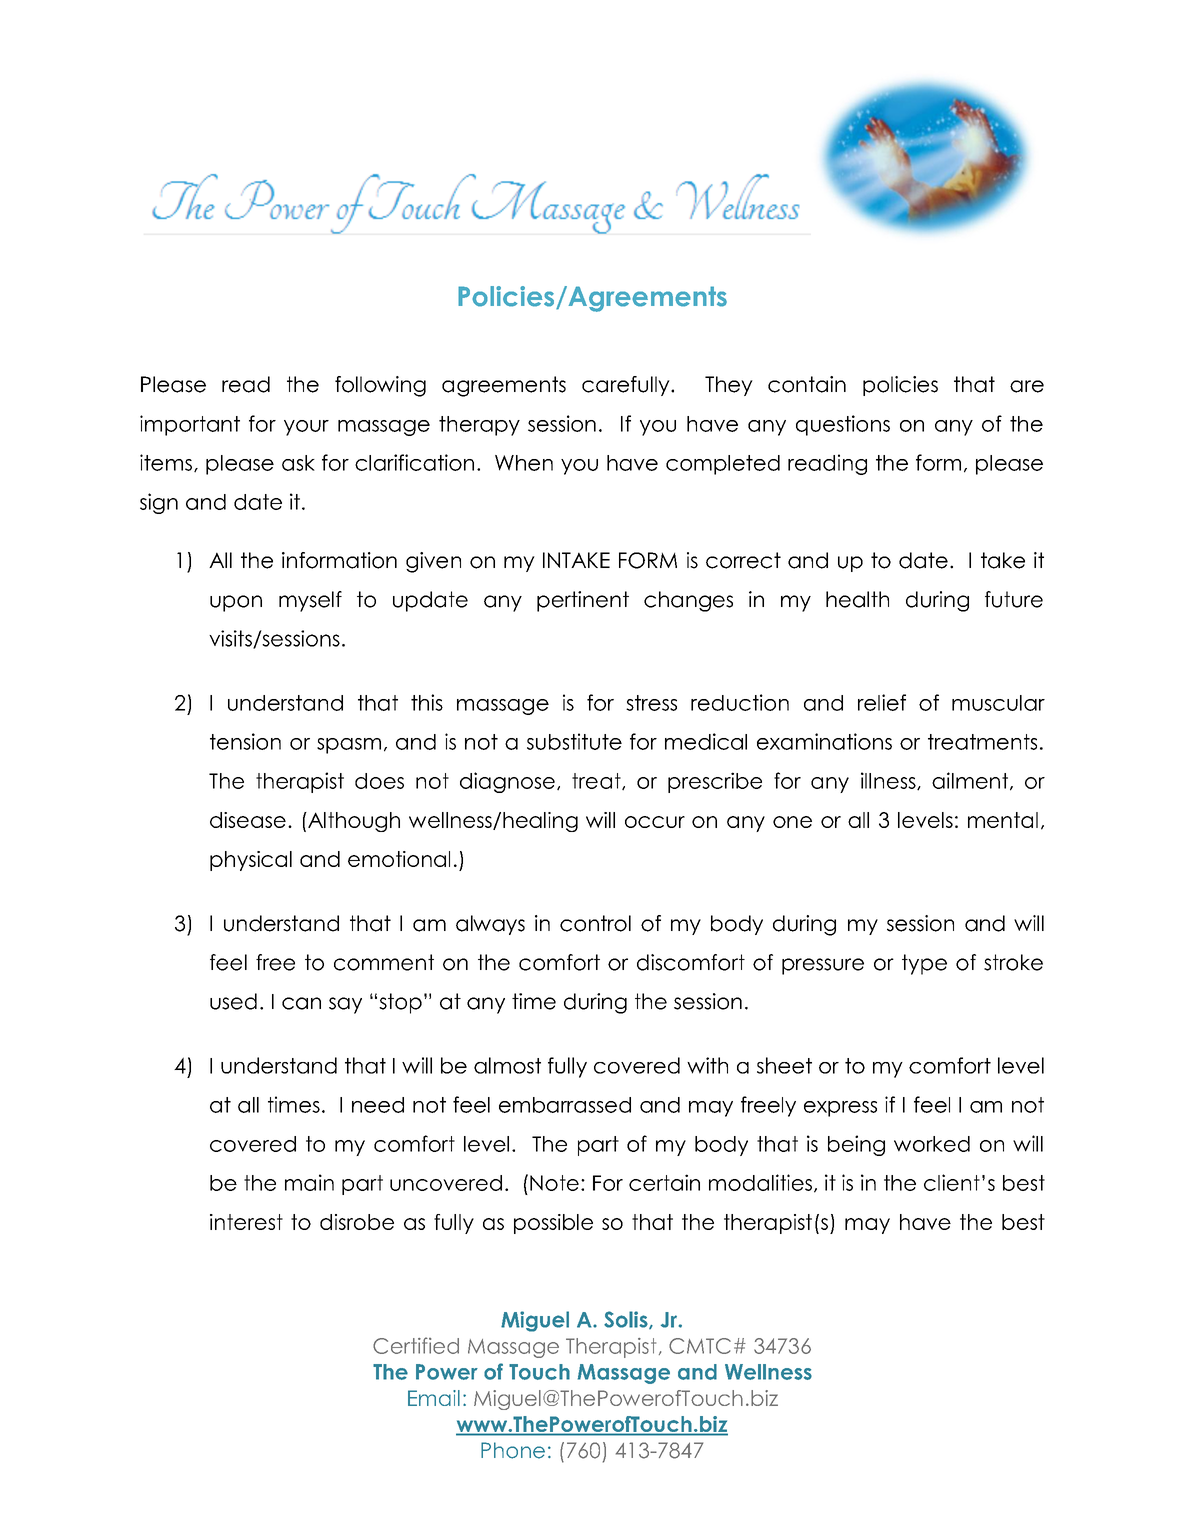  Describe the element at coordinates (434, 1398) in the document. I see `Email` at that location.
